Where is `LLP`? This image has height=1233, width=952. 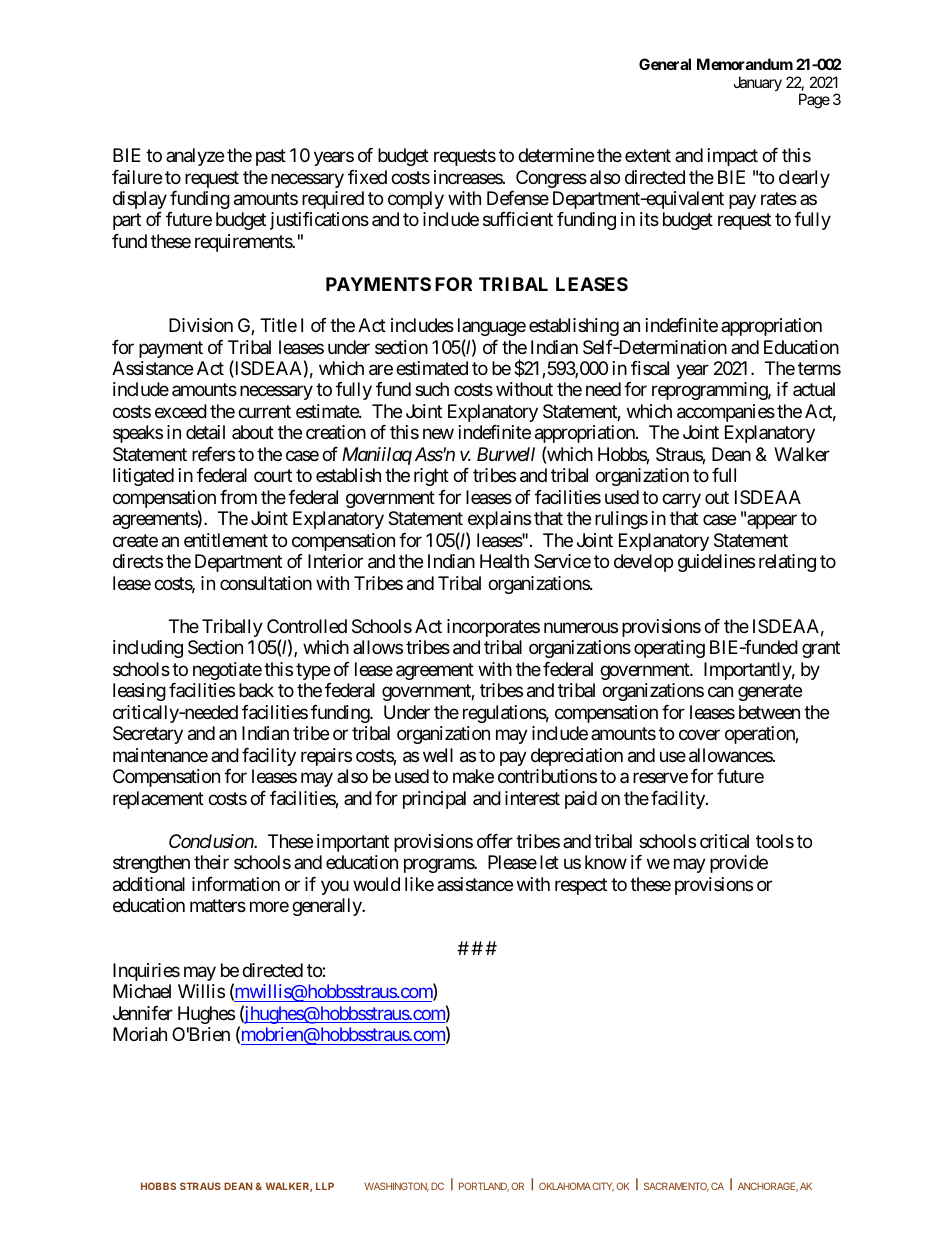
LLP is located at coordinates (325, 1186).
